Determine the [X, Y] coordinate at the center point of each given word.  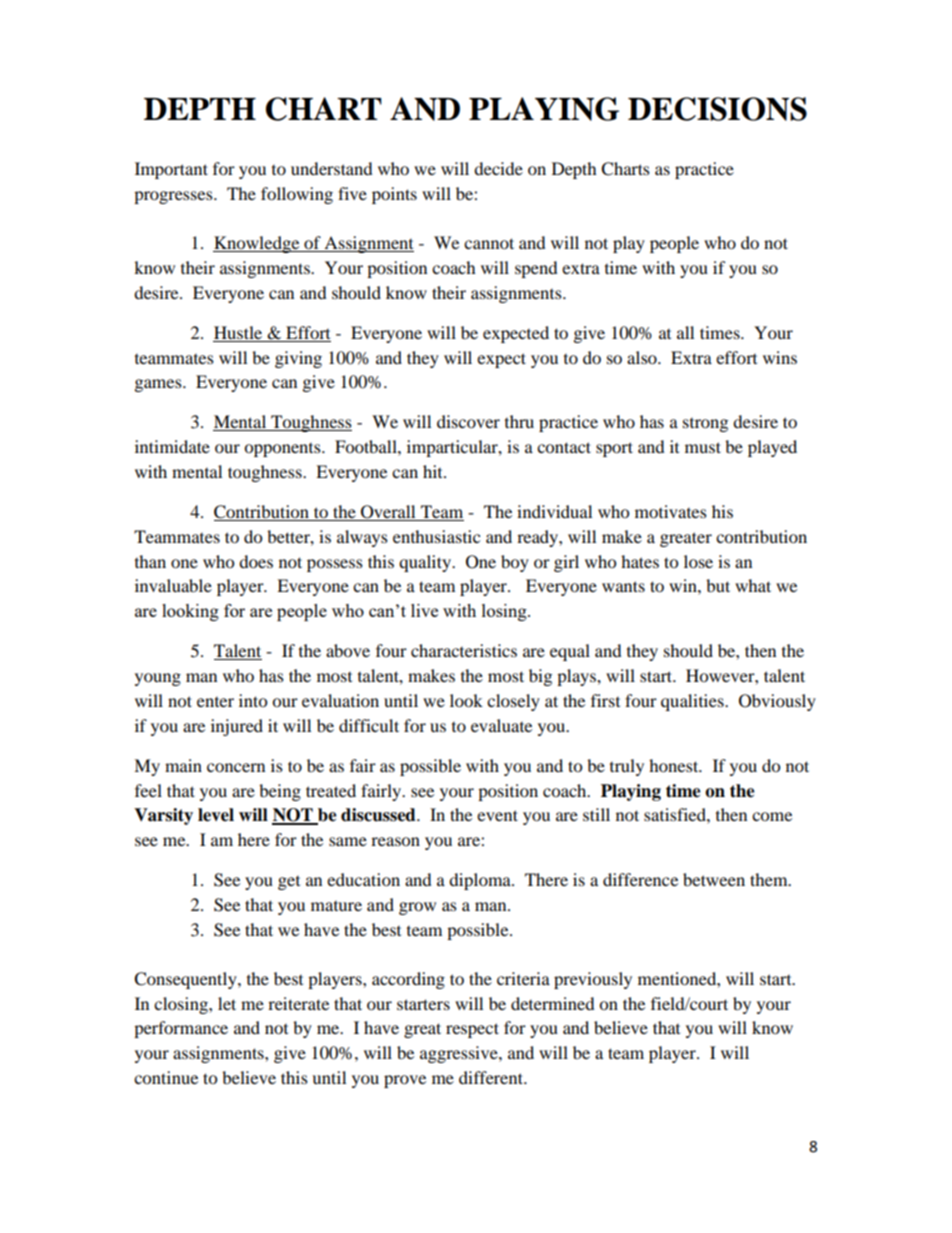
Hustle [238, 332]
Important [171, 170]
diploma [481, 881]
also [643, 357]
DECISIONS [717, 109]
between [714, 879]
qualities [693, 702]
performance [181, 1029]
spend [536, 269]
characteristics [464, 650]
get [289, 883]
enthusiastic [436, 536]
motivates [671, 511]
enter [215, 702]
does [256, 561]
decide [498, 168]
